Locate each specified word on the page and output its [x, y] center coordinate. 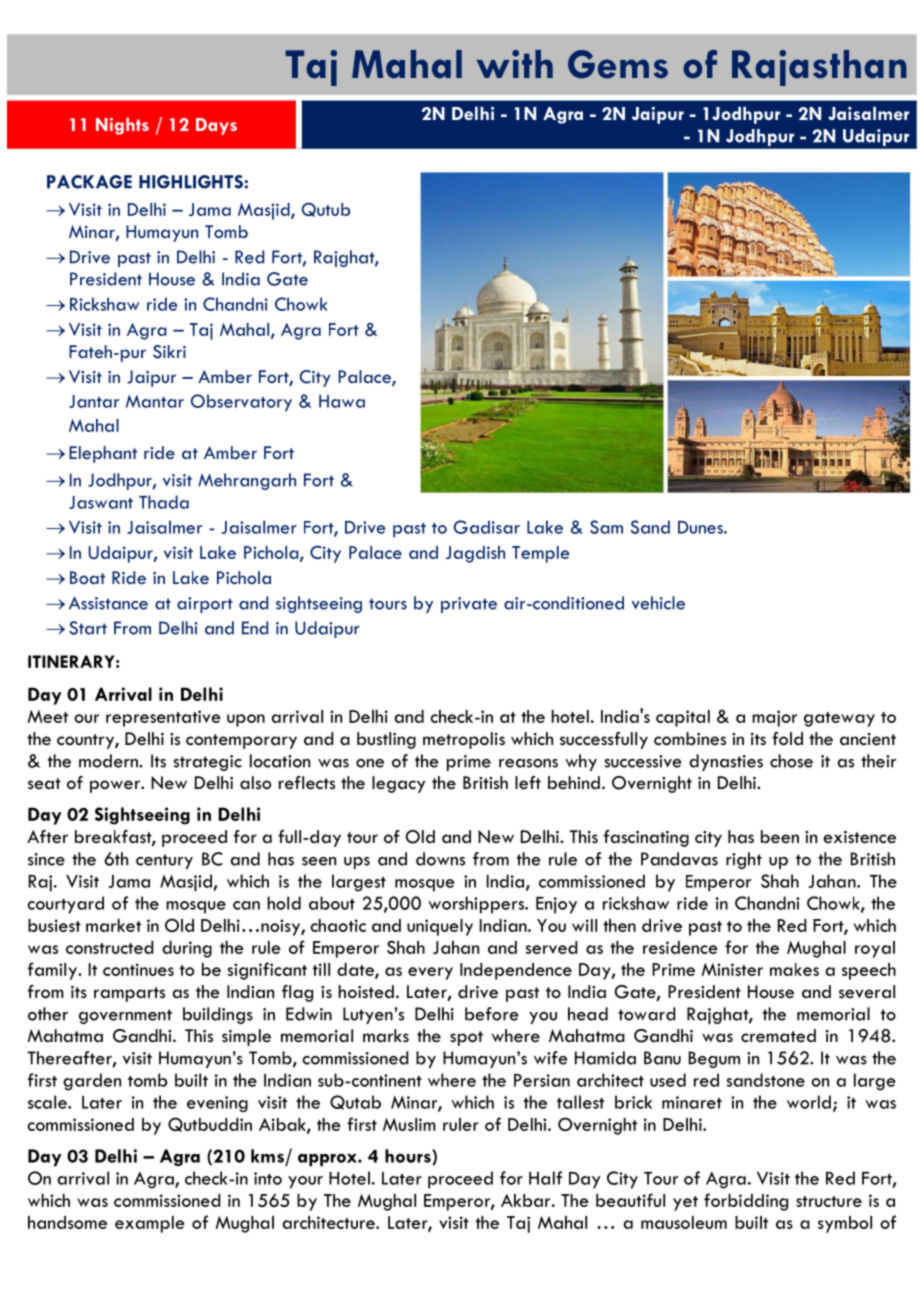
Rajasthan [819, 68]
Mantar [155, 401]
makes [794, 969]
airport [205, 605]
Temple [541, 554]
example [150, 1224]
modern [109, 761]
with [515, 64]
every [430, 973]
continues [138, 969]
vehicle [658, 603]
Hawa [342, 401]
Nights [122, 126]
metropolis [464, 740]
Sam [606, 527]
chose [791, 761]
